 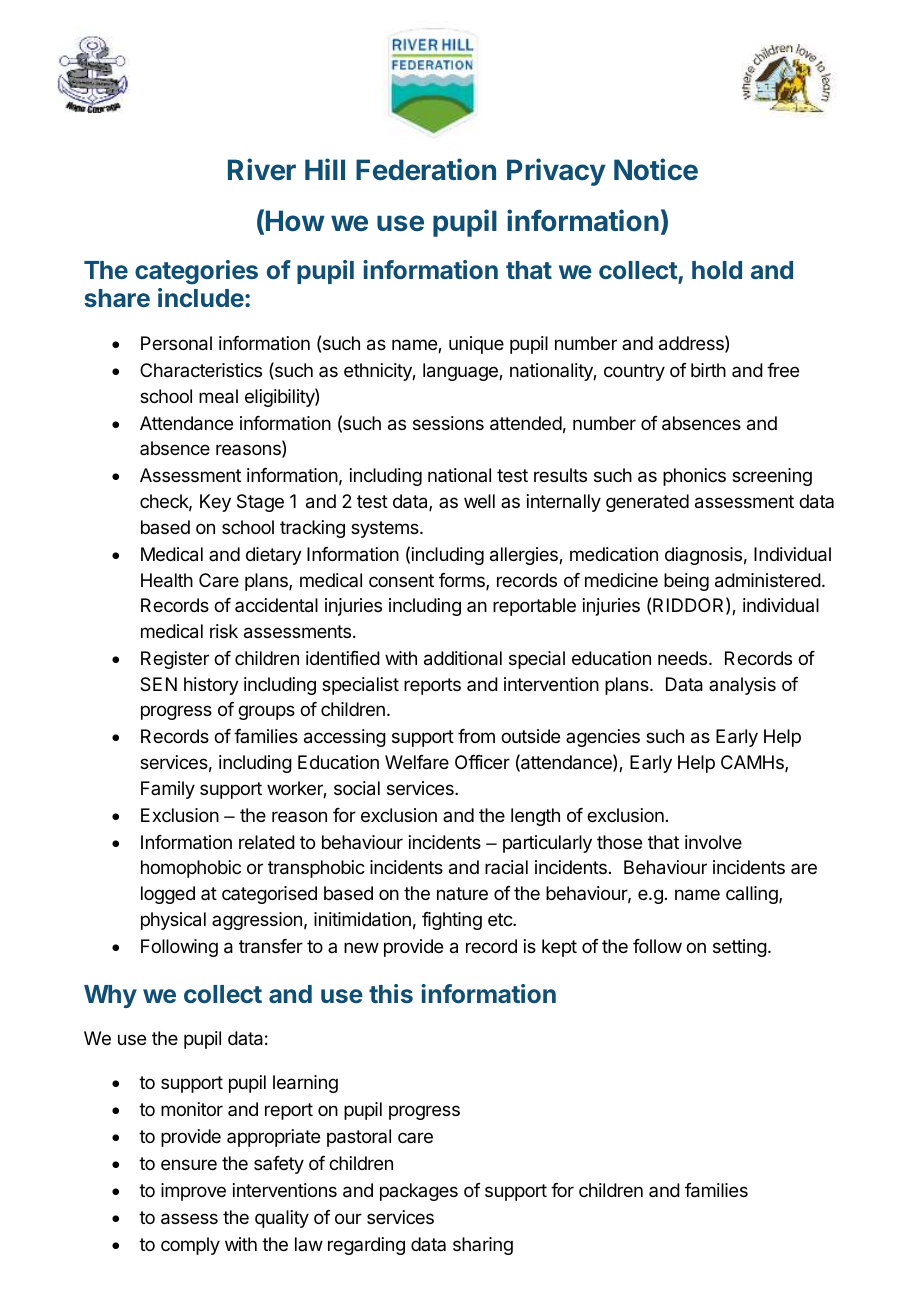 I want to click on improve, so click(x=193, y=1192).
